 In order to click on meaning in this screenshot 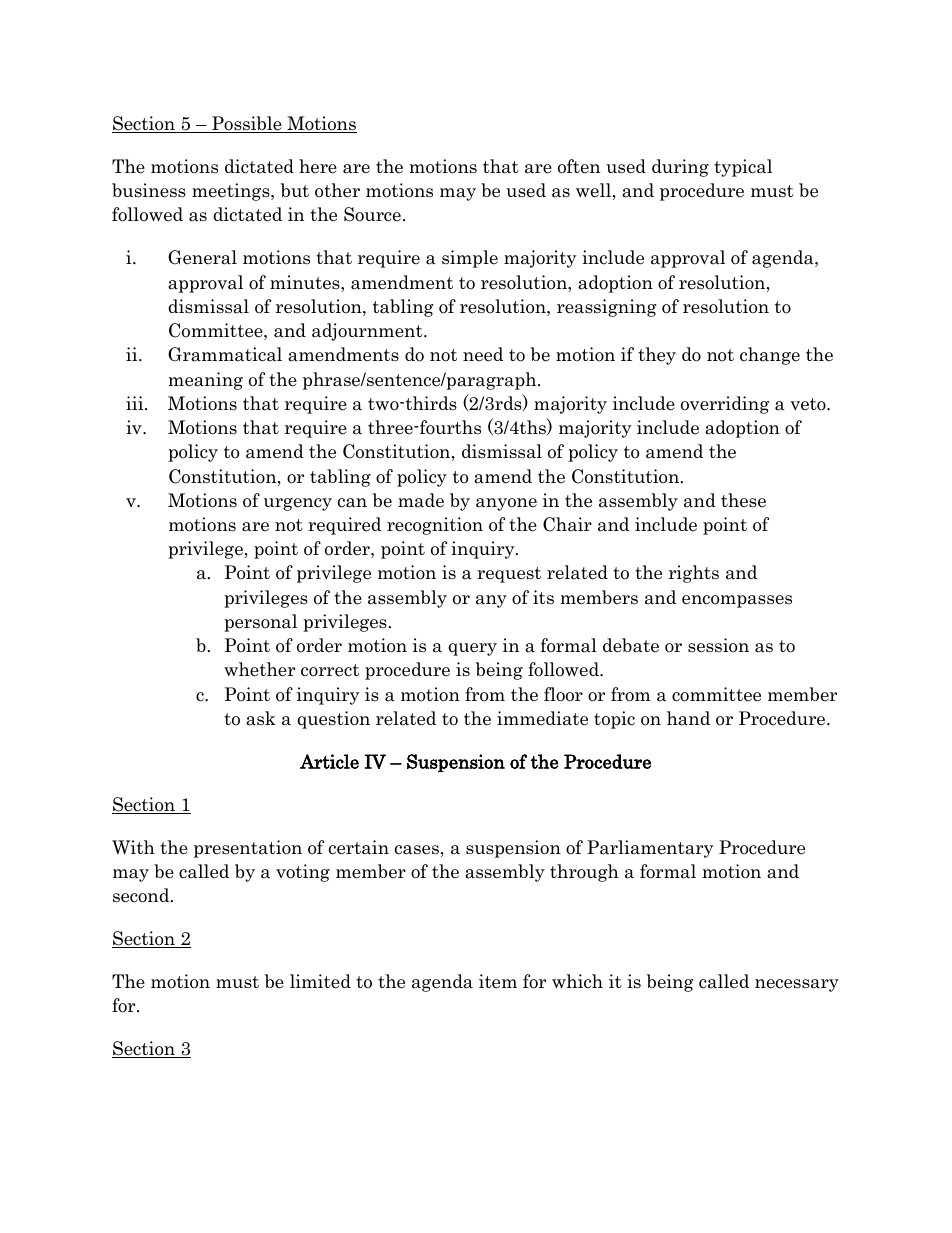, I will do `click(205, 381)`.
